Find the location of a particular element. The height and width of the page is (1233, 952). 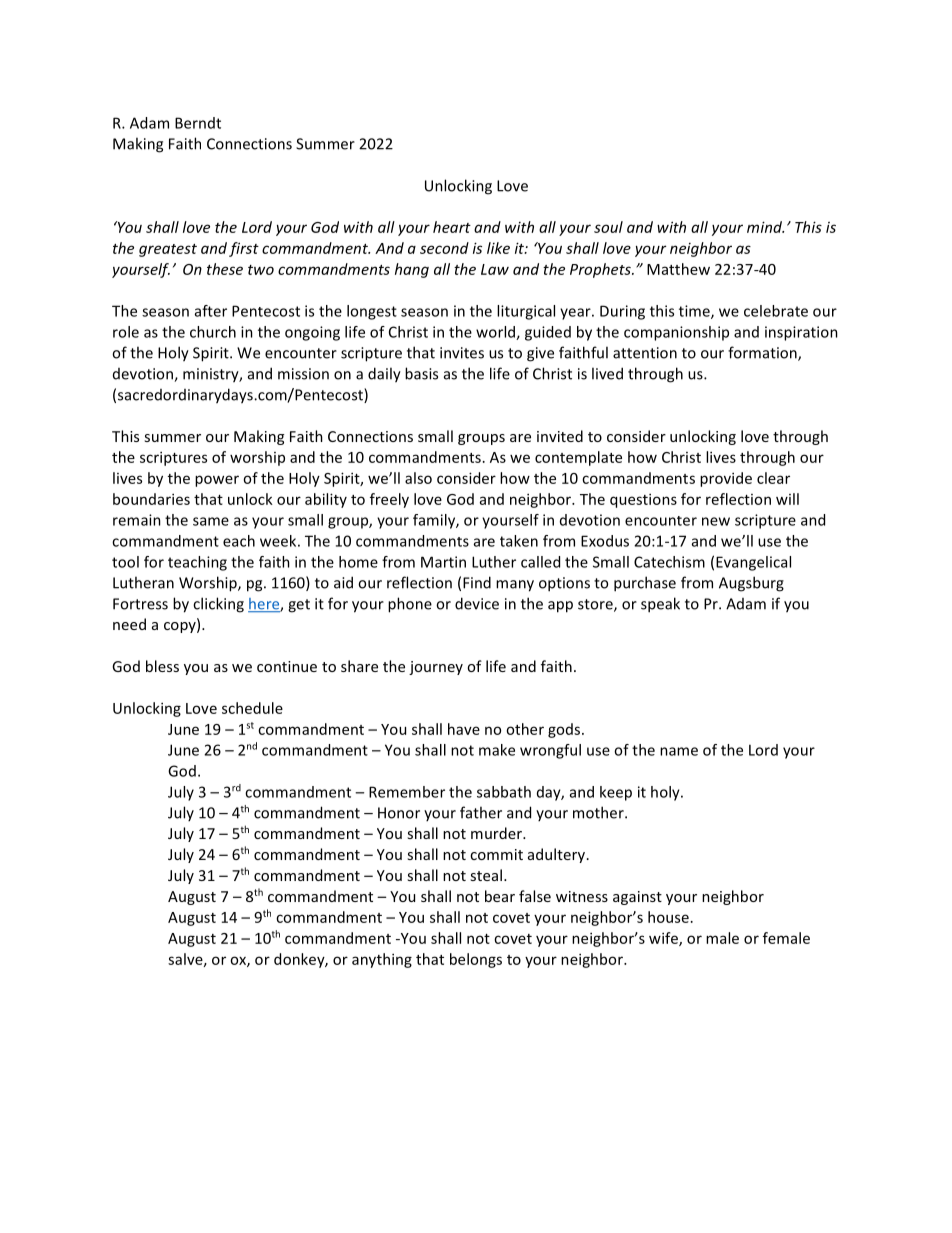

speak is located at coordinates (660, 605).
